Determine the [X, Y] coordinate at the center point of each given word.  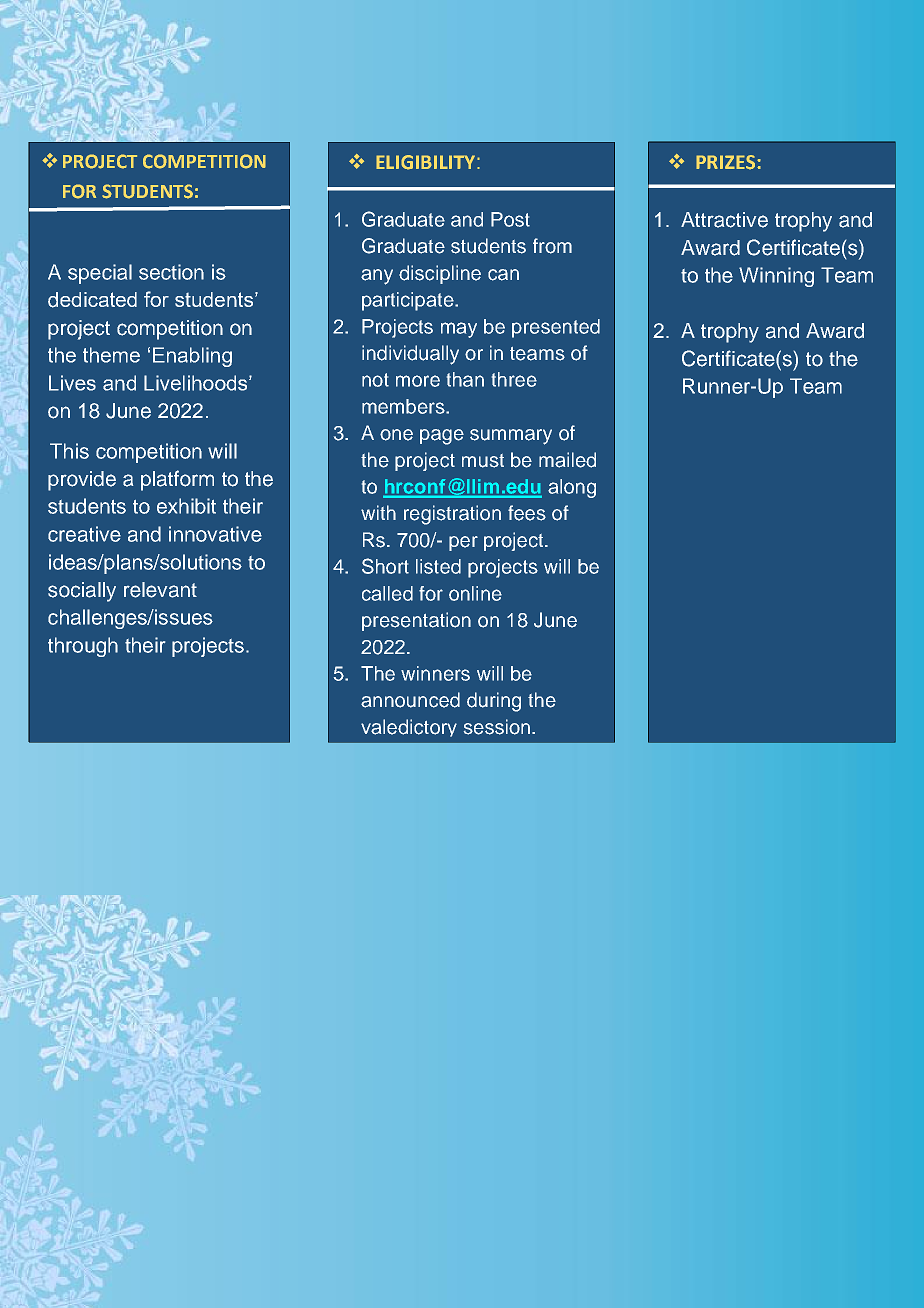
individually [410, 355]
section [171, 272]
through [83, 647]
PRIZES [727, 162]
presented [556, 328]
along [572, 488]
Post [510, 219]
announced [410, 700]
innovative [215, 534]
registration [452, 515]
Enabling [192, 357]
